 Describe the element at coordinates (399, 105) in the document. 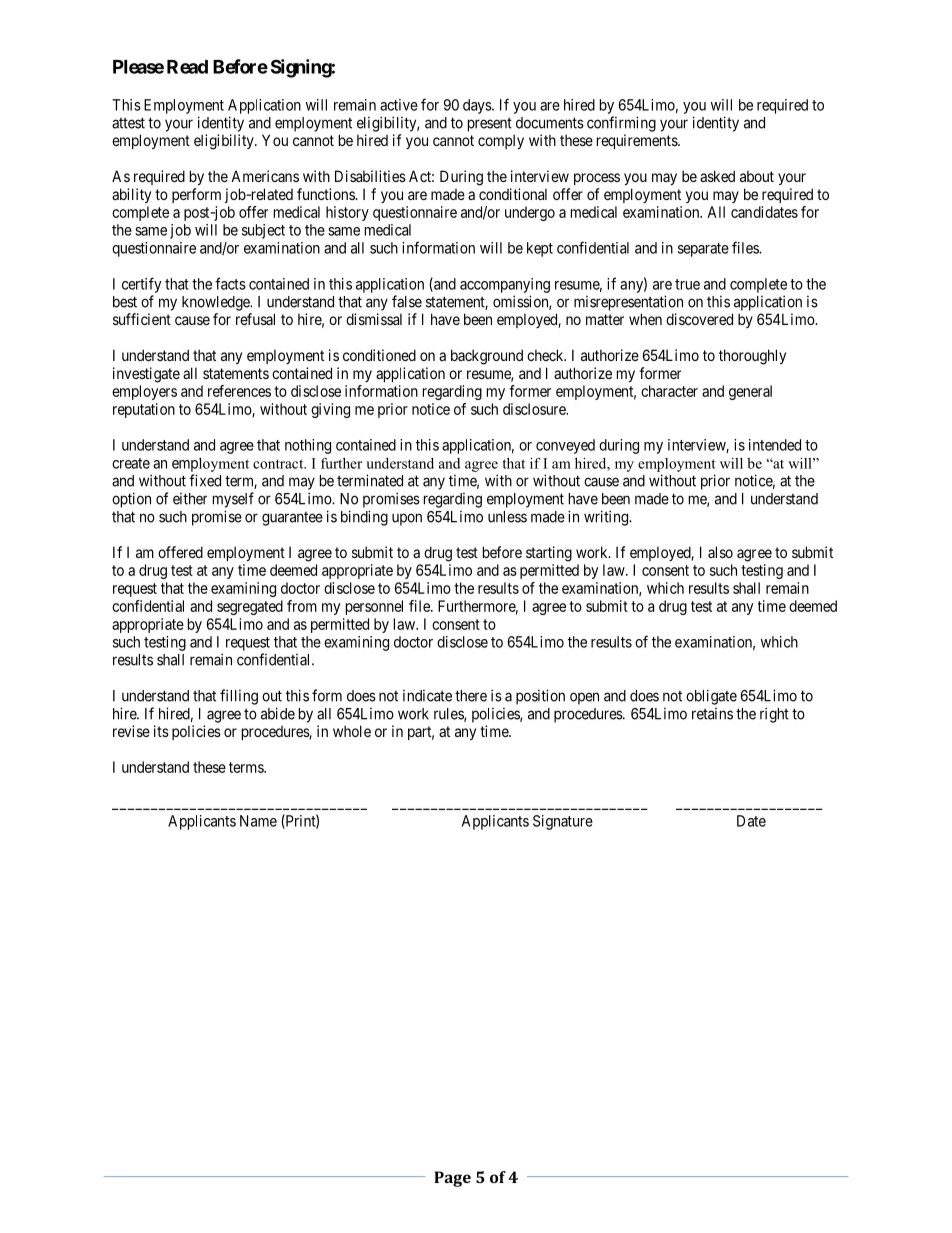

I see `active` at that location.
